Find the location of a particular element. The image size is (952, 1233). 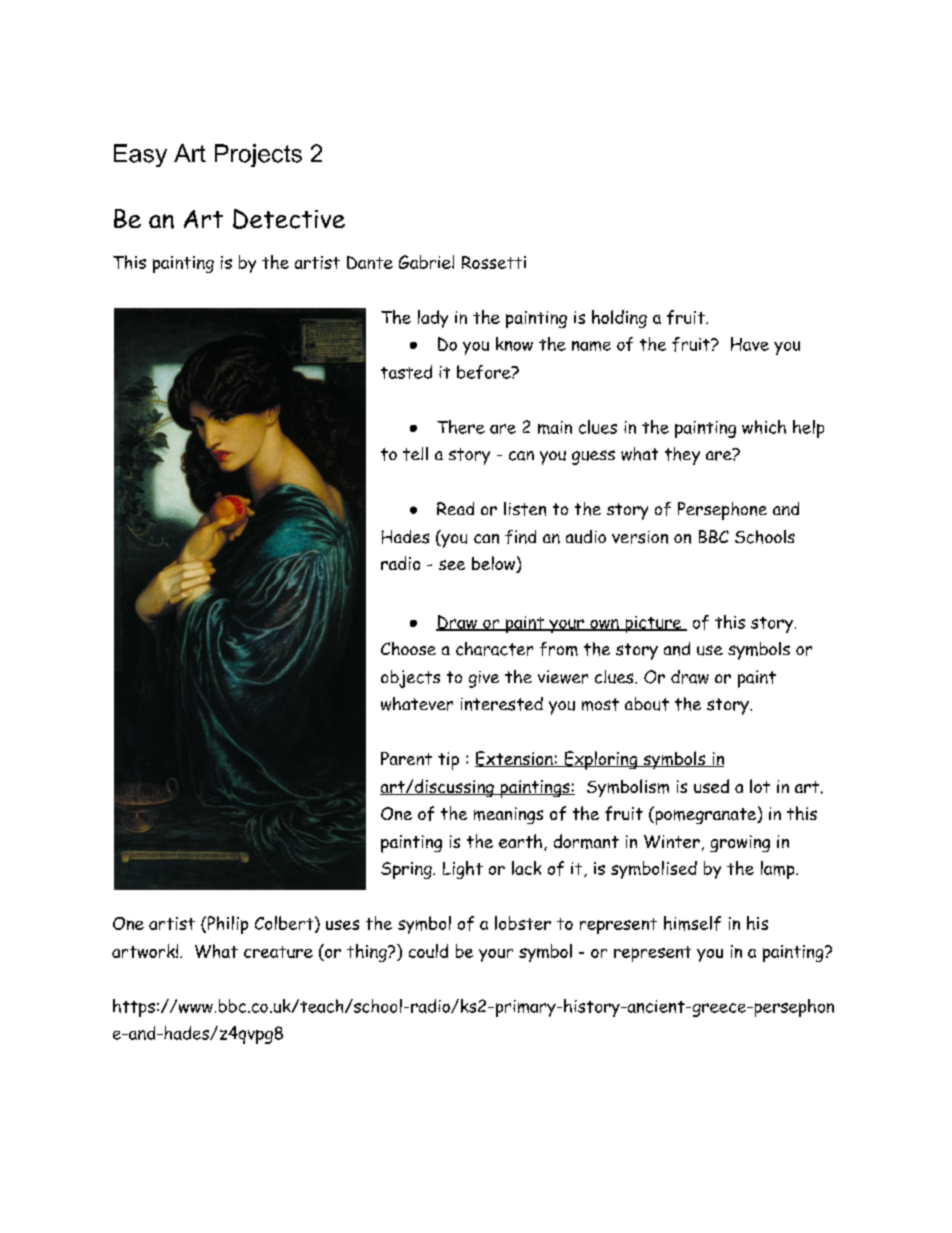

Projects is located at coordinates (258, 155).
